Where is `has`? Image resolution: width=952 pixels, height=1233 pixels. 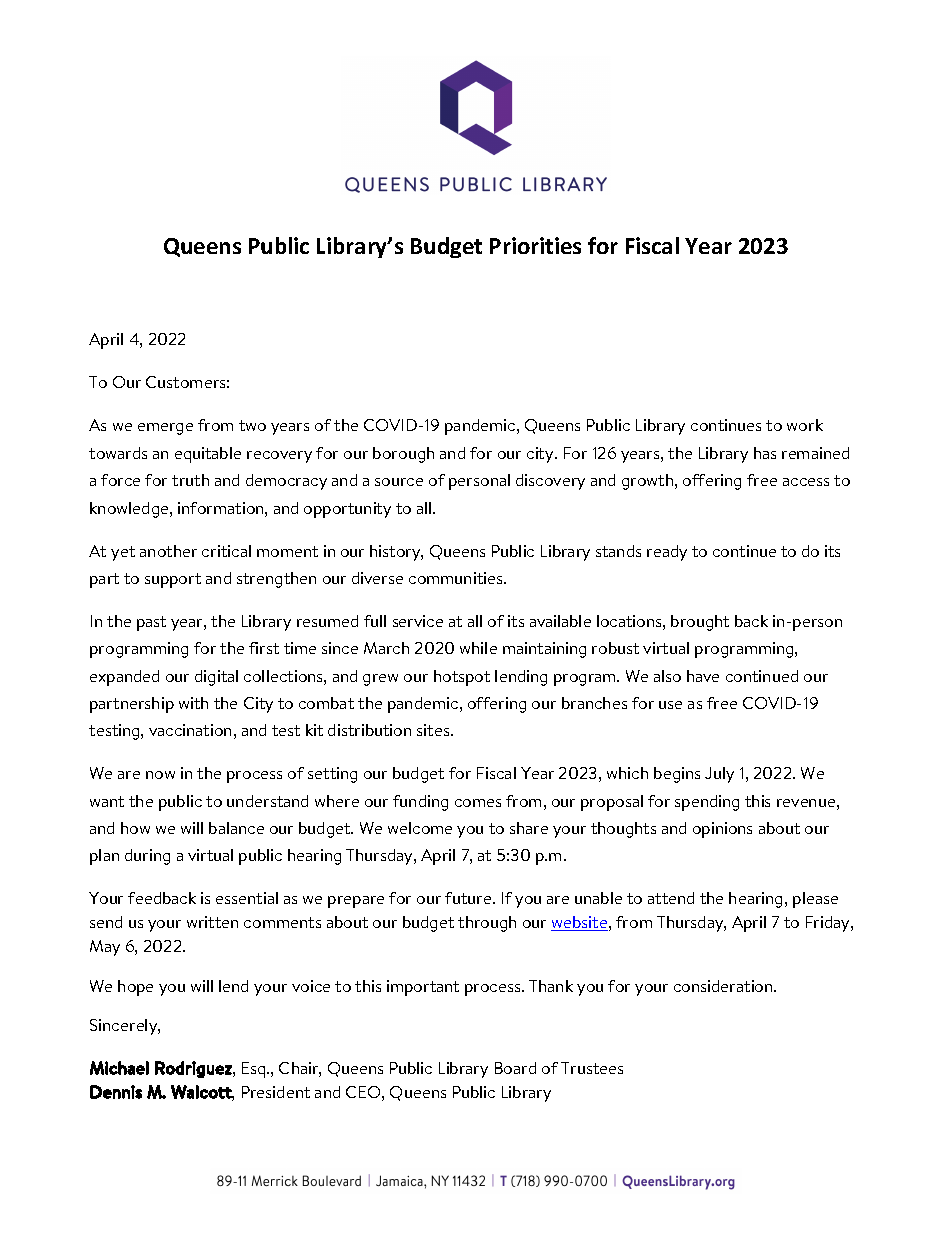
has is located at coordinates (765, 453).
